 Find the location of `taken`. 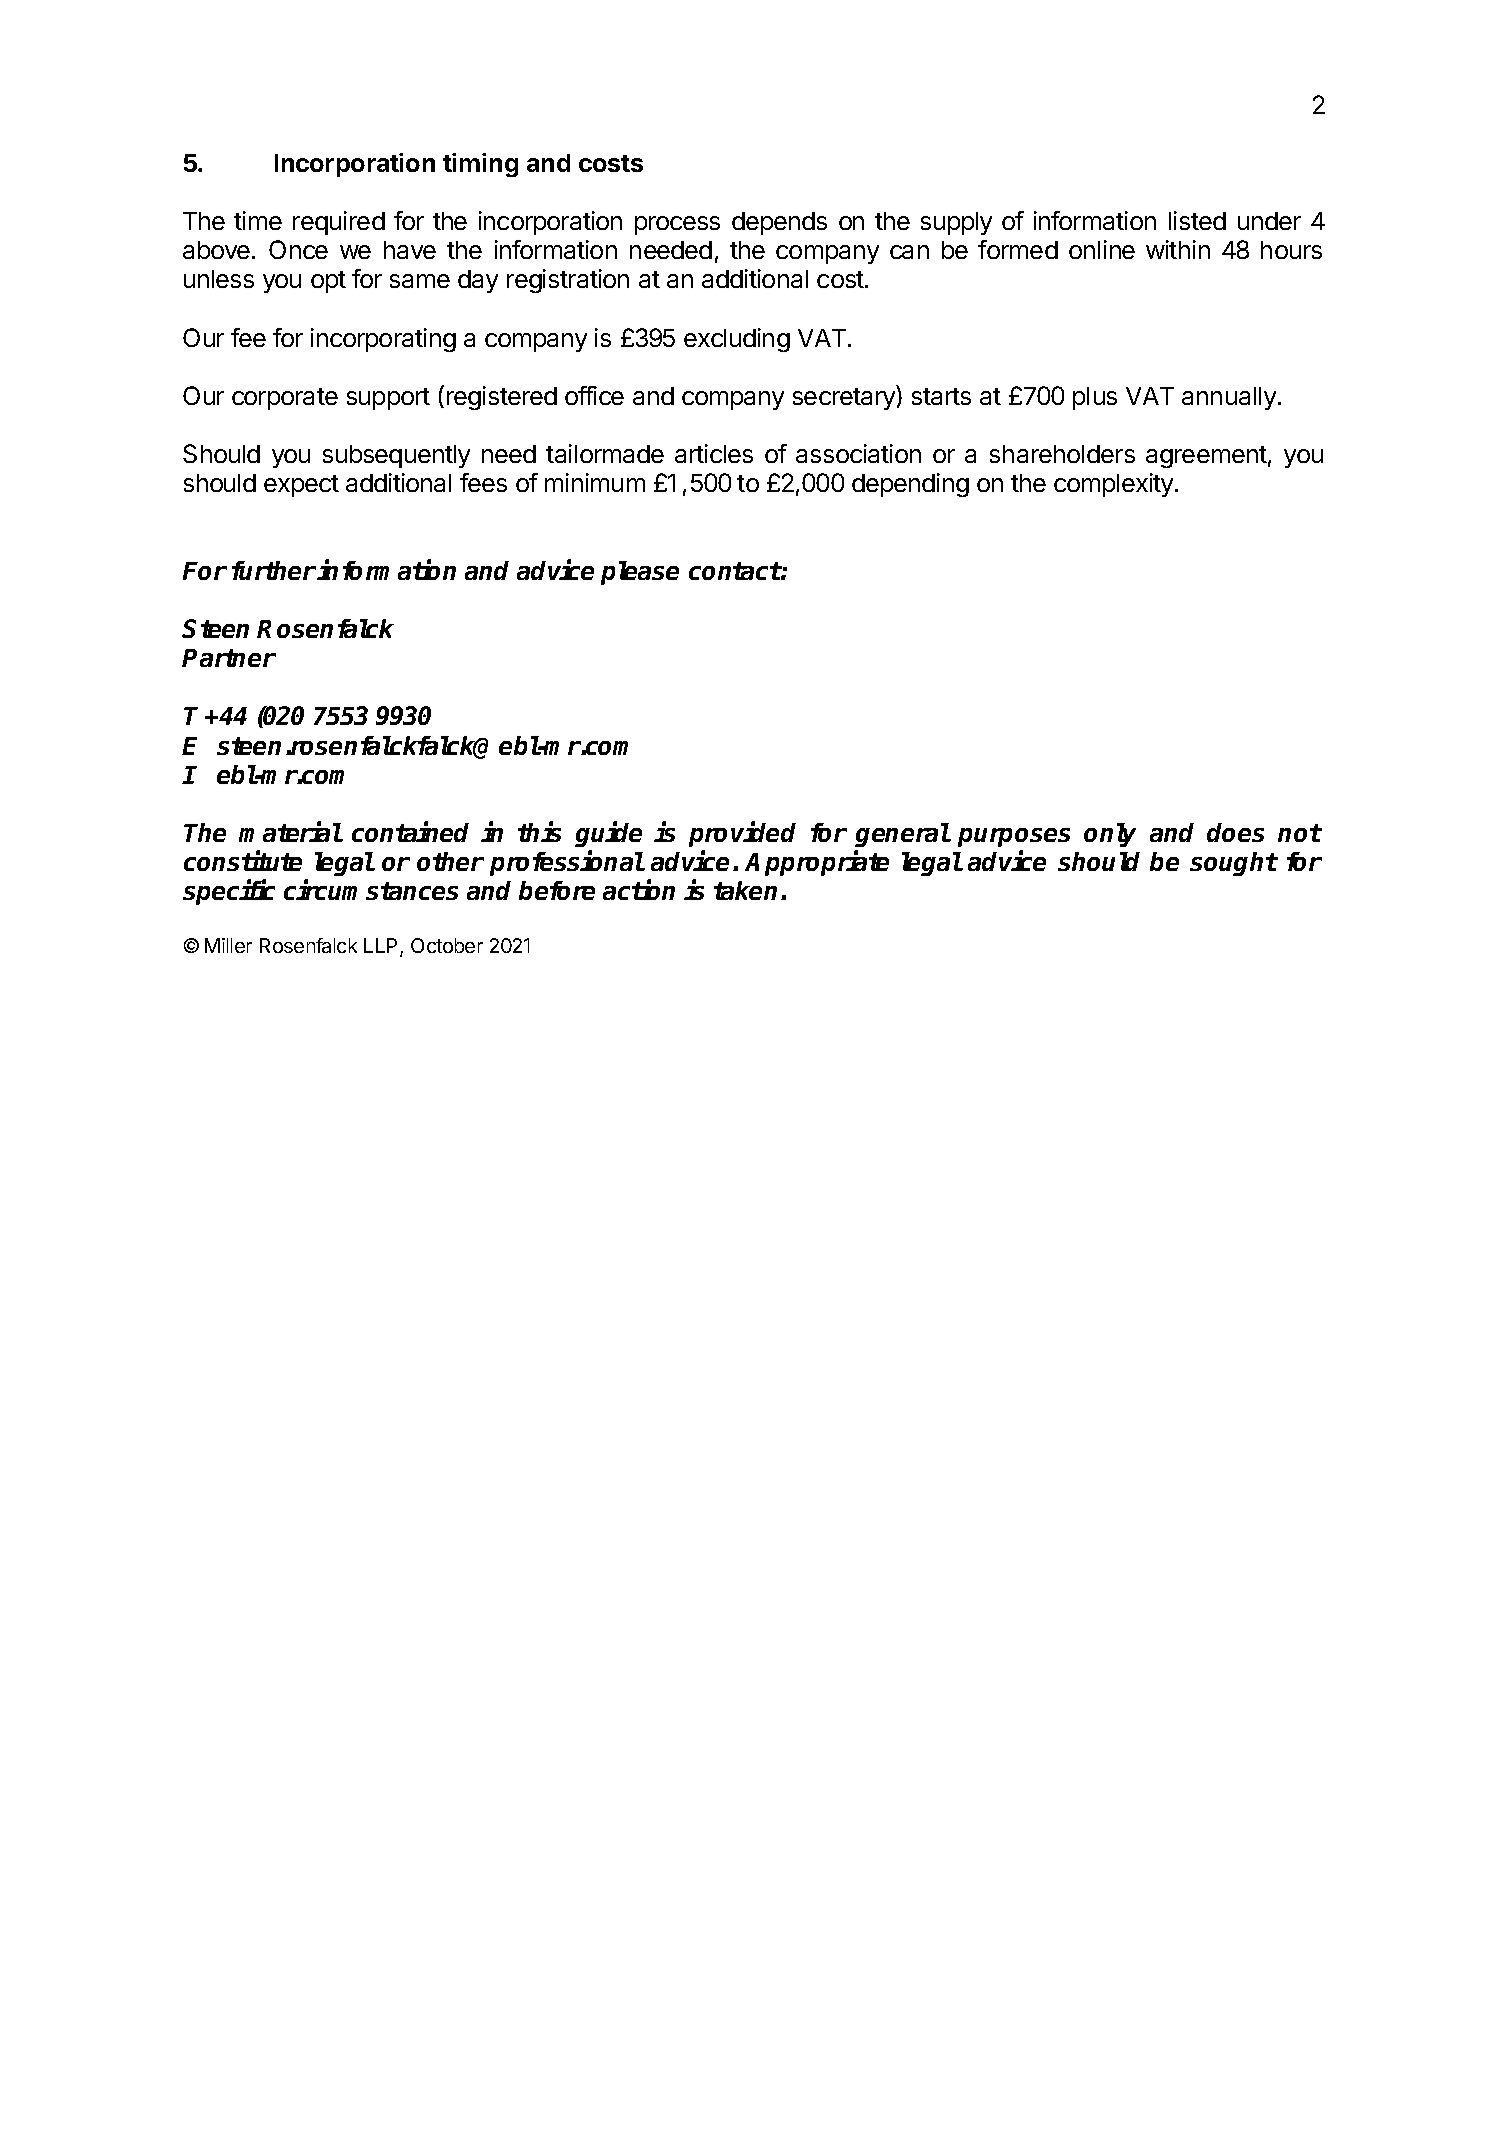

taken is located at coordinates (748, 890).
